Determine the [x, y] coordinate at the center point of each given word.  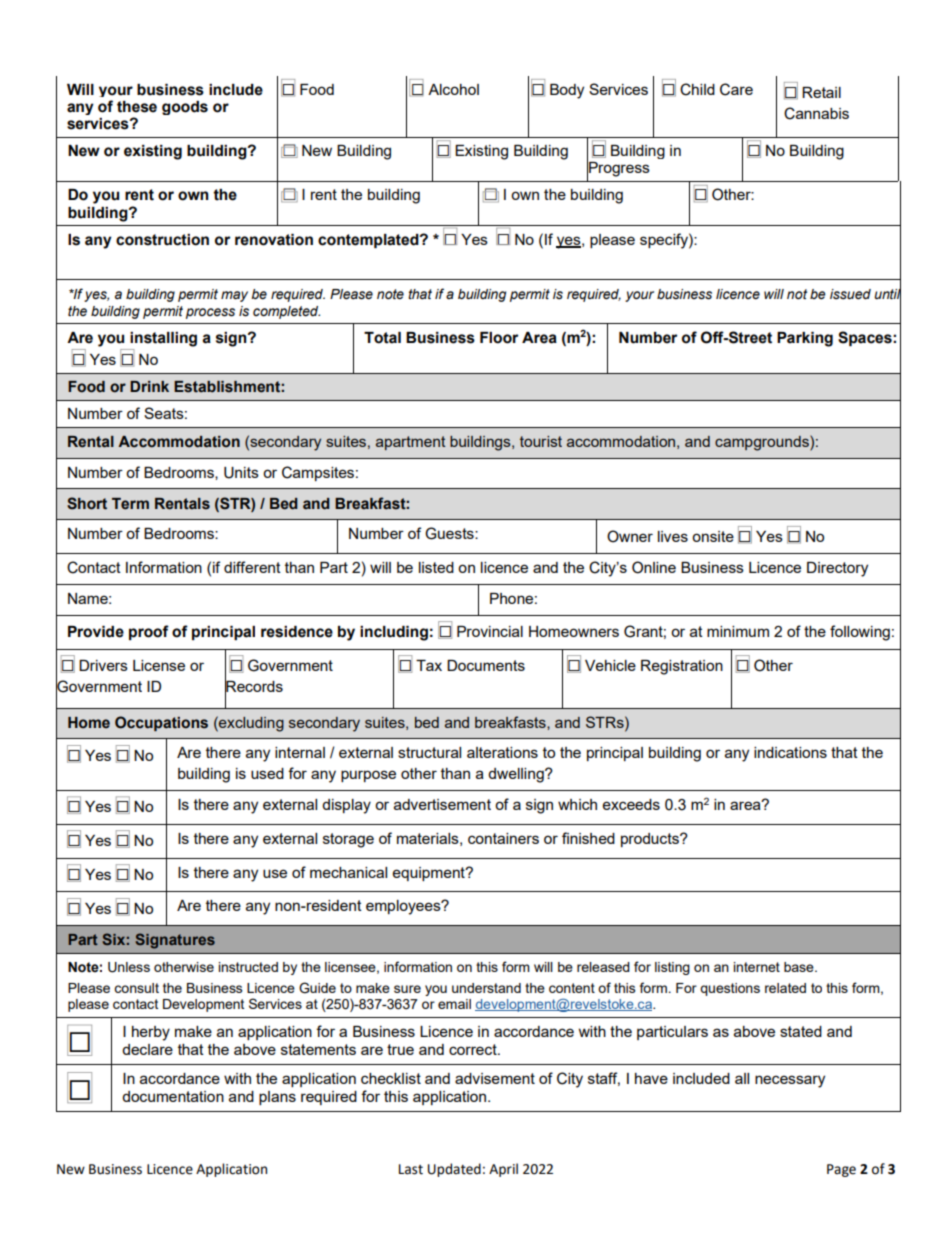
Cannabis [816, 113]
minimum [738, 631]
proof [149, 632]
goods [185, 108]
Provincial [490, 631]
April [503, 1170]
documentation [173, 1096]
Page [841, 1170]
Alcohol [453, 89]
